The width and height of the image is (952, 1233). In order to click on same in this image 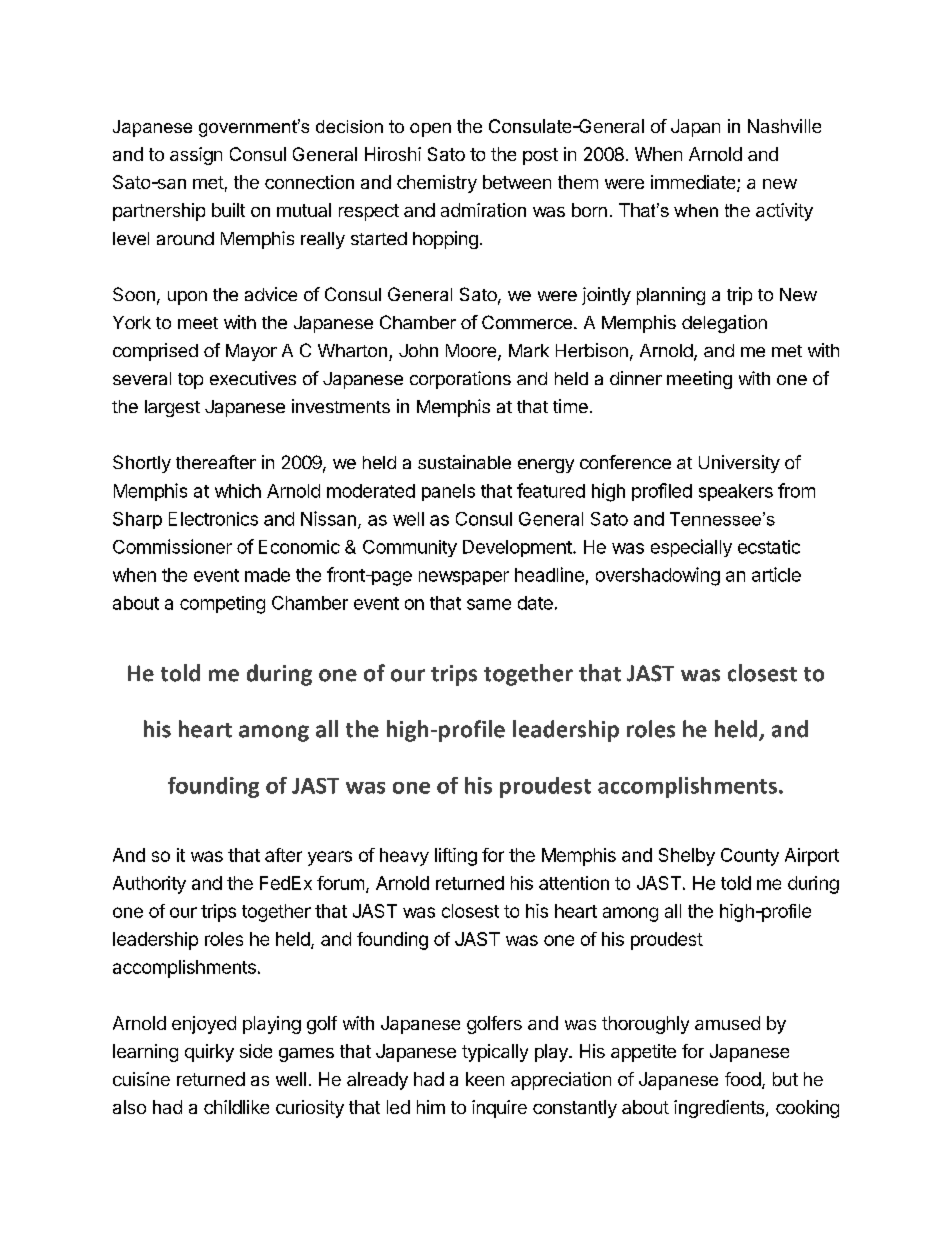, I will do `click(489, 604)`.
